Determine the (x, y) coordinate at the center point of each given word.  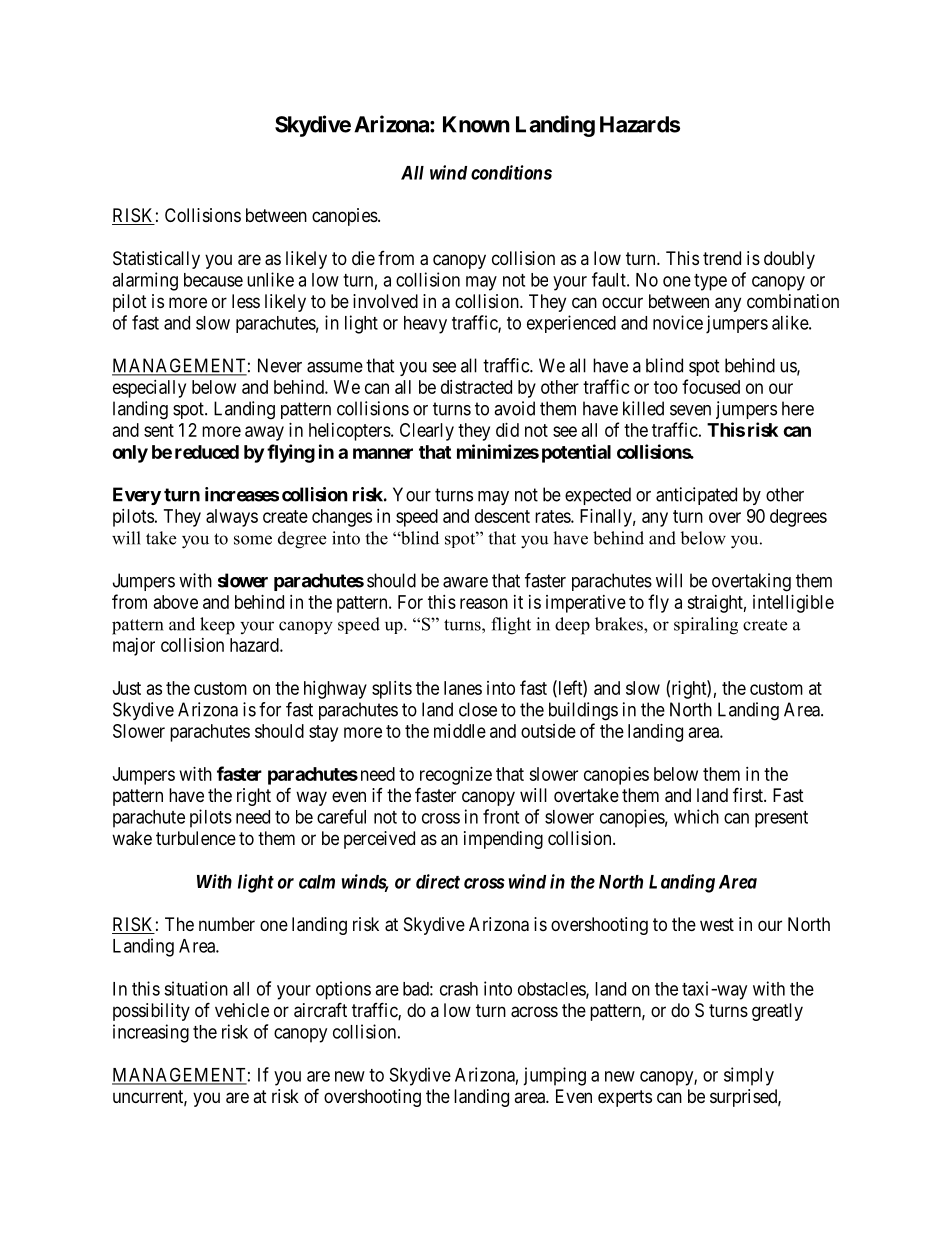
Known (476, 124)
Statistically (156, 260)
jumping (554, 1076)
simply (749, 1076)
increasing (151, 1033)
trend (722, 258)
